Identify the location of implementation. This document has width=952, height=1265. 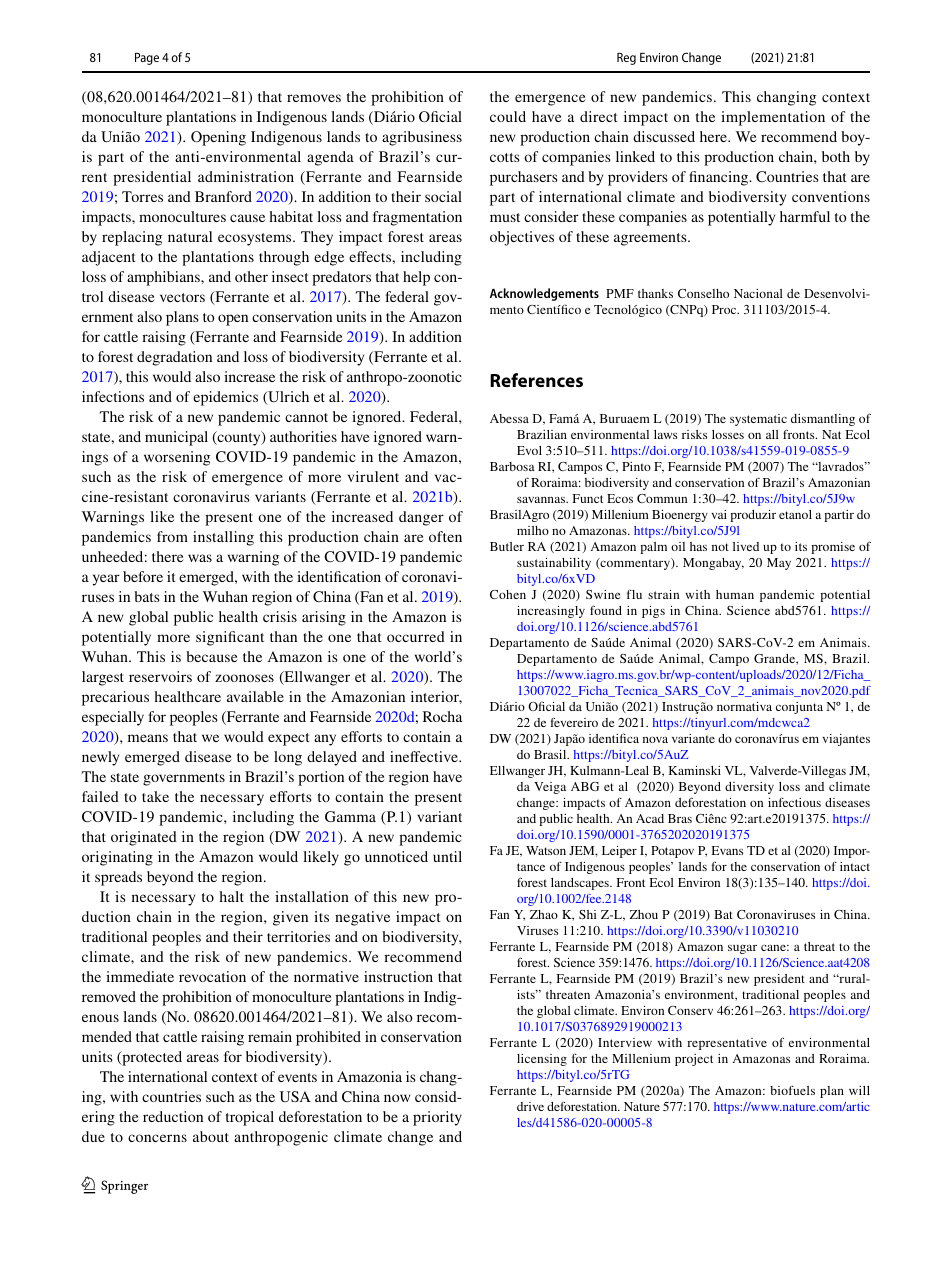
(773, 118).
